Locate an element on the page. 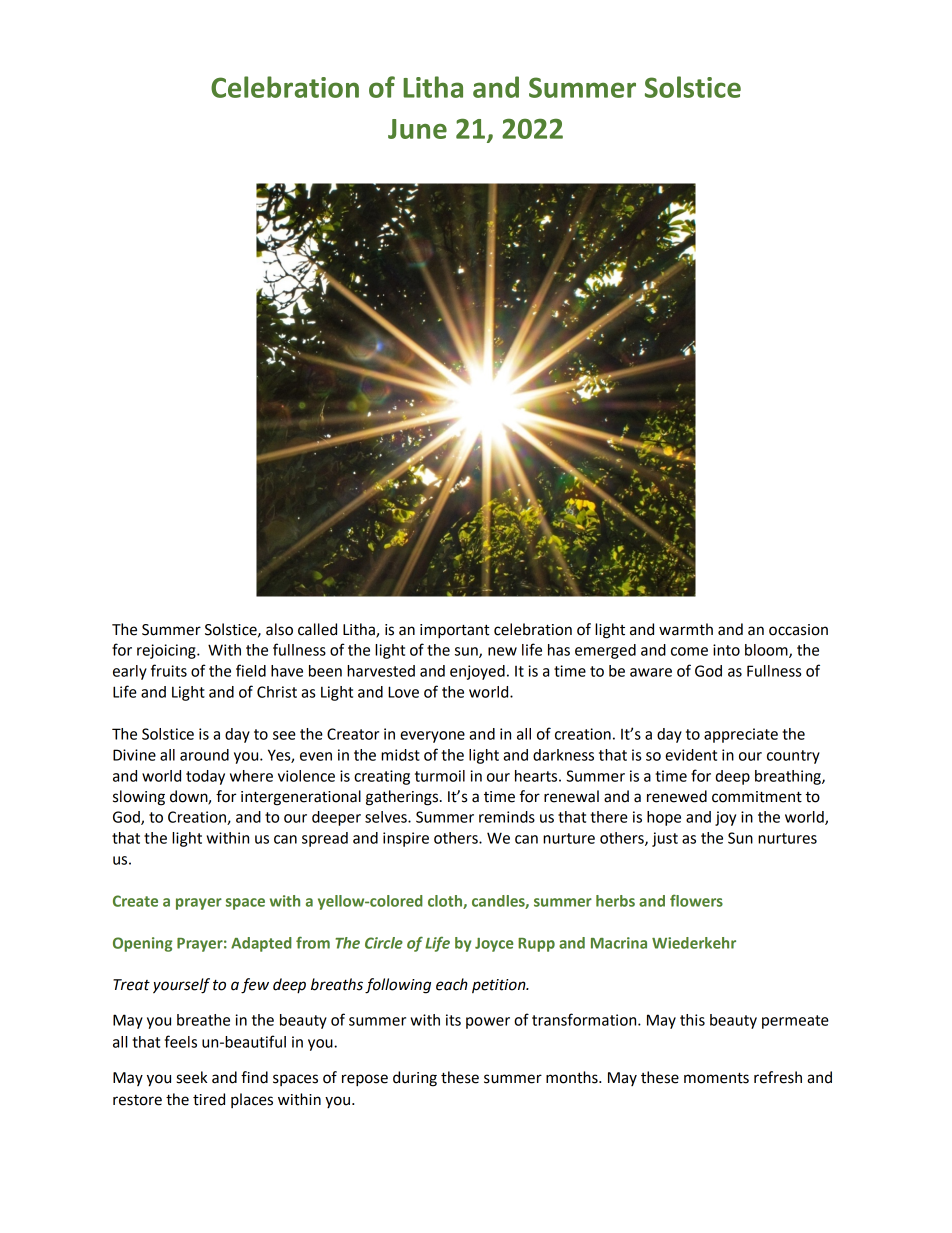 The image size is (952, 1233). enjoyed is located at coordinates (477, 672).
